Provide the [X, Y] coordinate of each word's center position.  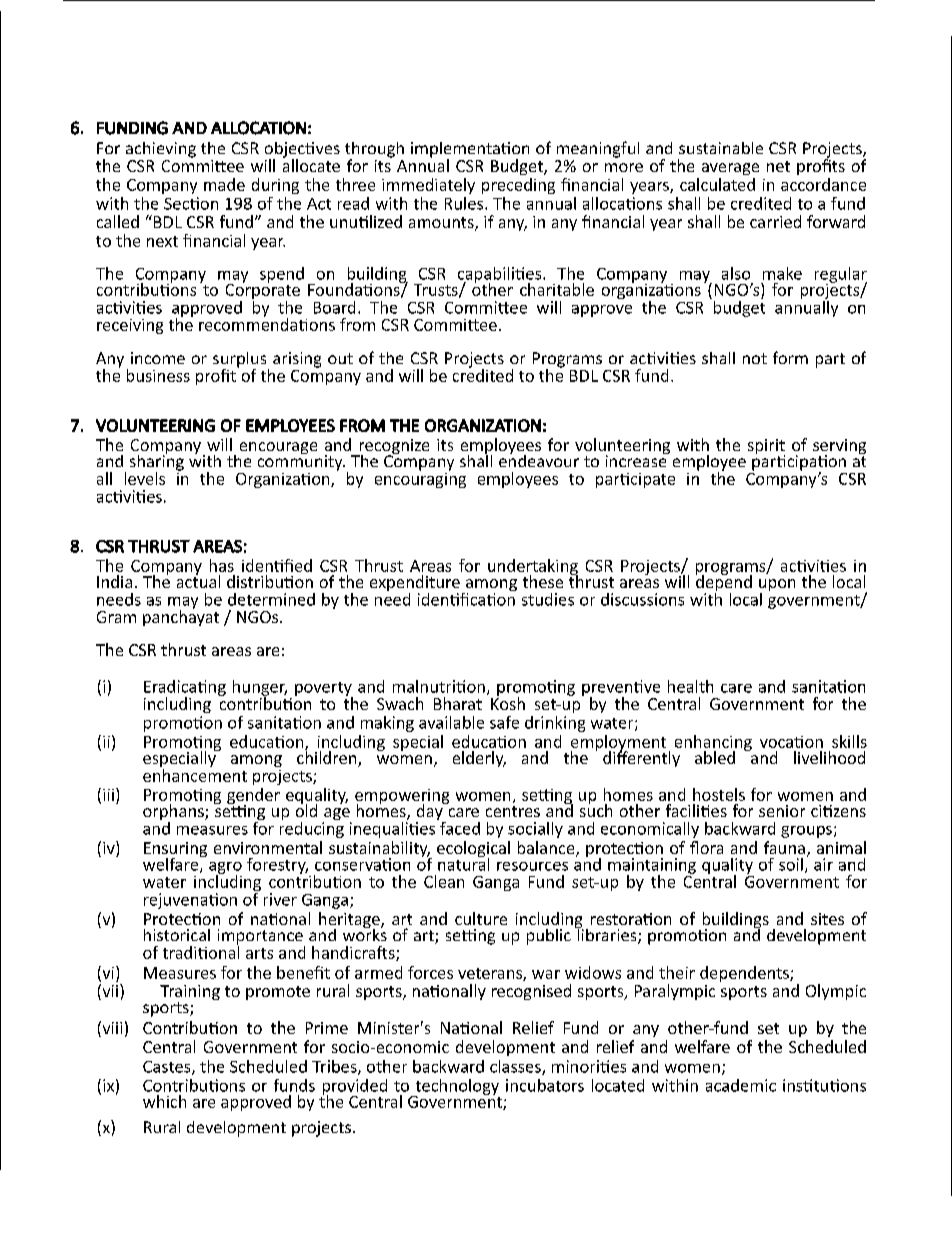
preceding [518, 186]
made [224, 184]
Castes [168, 1068]
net [778, 166]
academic [741, 1085]
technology [456, 1088]
